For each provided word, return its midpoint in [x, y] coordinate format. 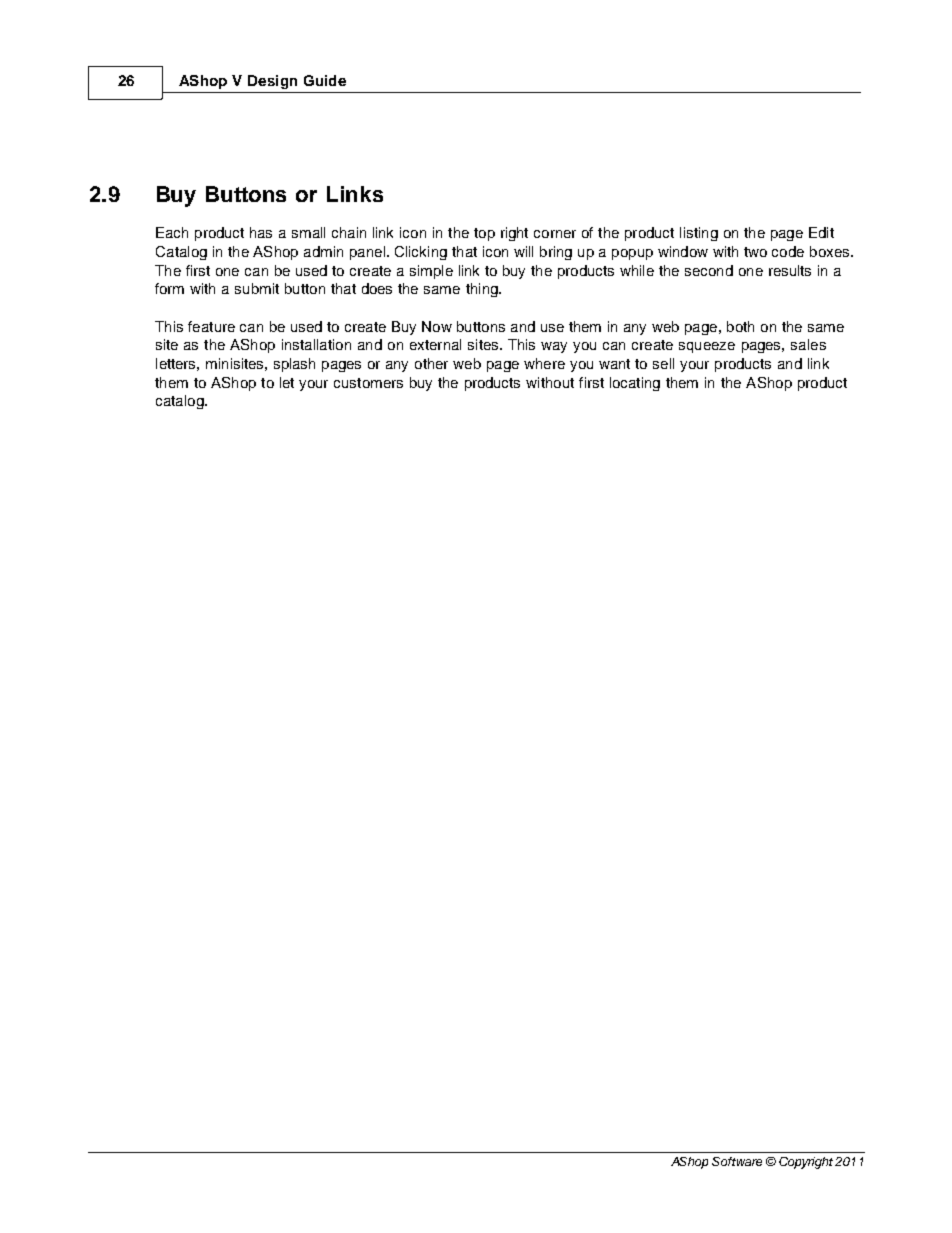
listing [699, 234]
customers [368, 383]
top [484, 234]
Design [272, 82]
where [544, 363]
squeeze [707, 347]
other [431, 363]
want [614, 364]
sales [808, 344]
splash [294, 365]
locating [635, 384]
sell [663, 363]
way [554, 347]
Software [737, 1161]
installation [316, 344]
